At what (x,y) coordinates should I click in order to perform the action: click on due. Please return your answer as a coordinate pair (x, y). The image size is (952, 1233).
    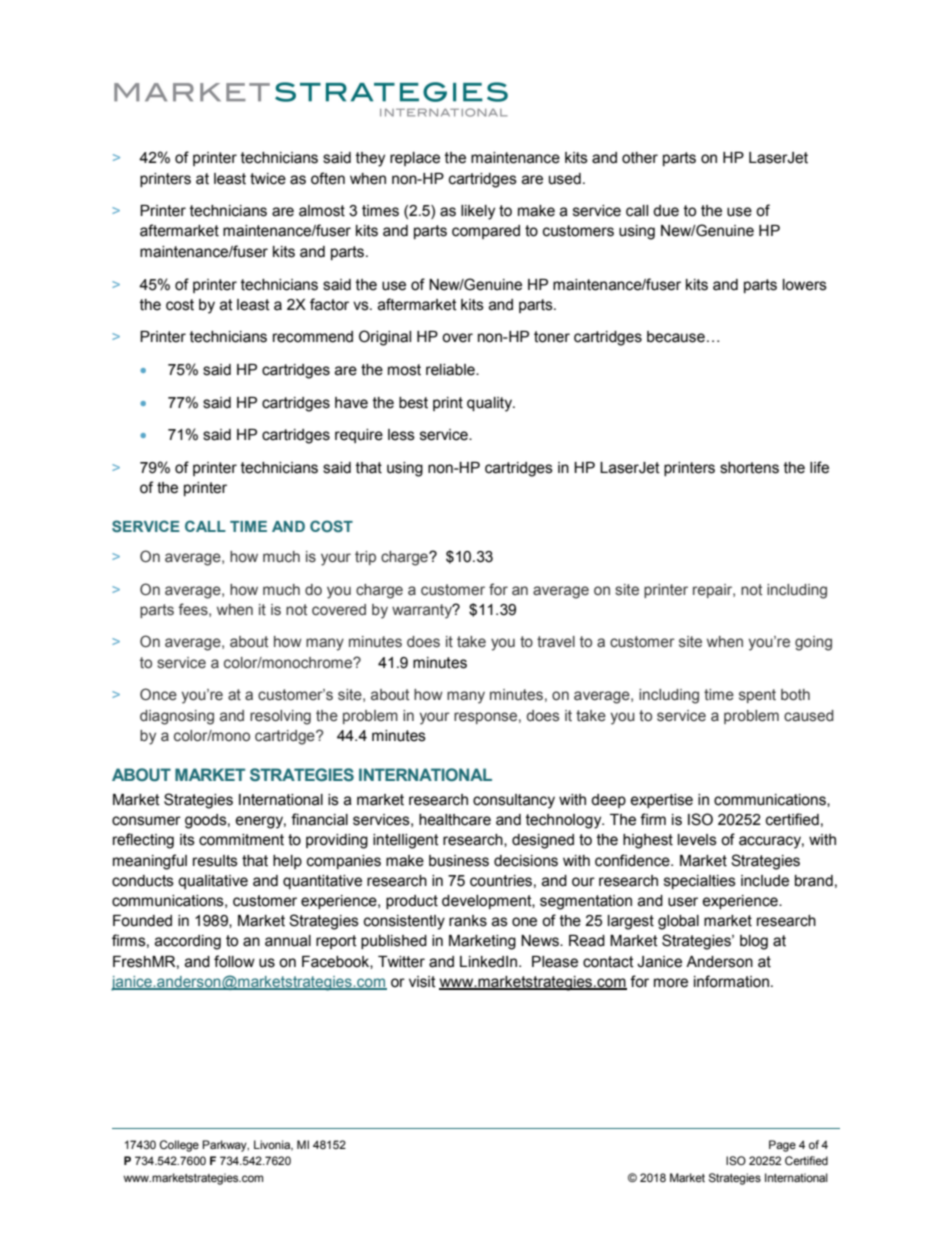
    Looking at the image, I should click on (666, 211).
